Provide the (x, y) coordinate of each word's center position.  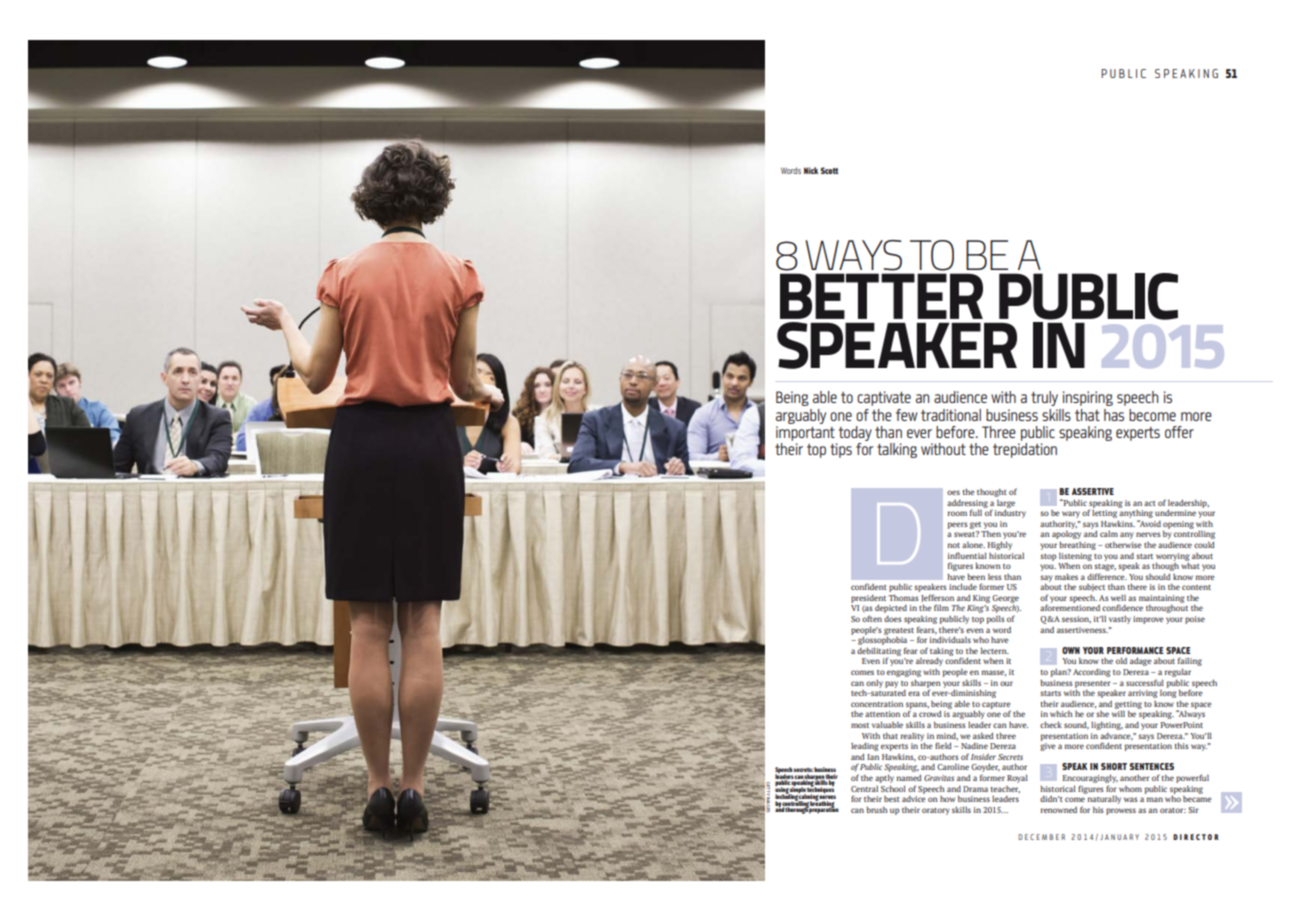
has (1114, 415)
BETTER (881, 296)
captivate (884, 398)
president (868, 600)
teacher (1005, 789)
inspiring (1088, 398)
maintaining (1161, 600)
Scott (829, 170)
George (1005, 599)
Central (864, 789)
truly (1044, 398)
